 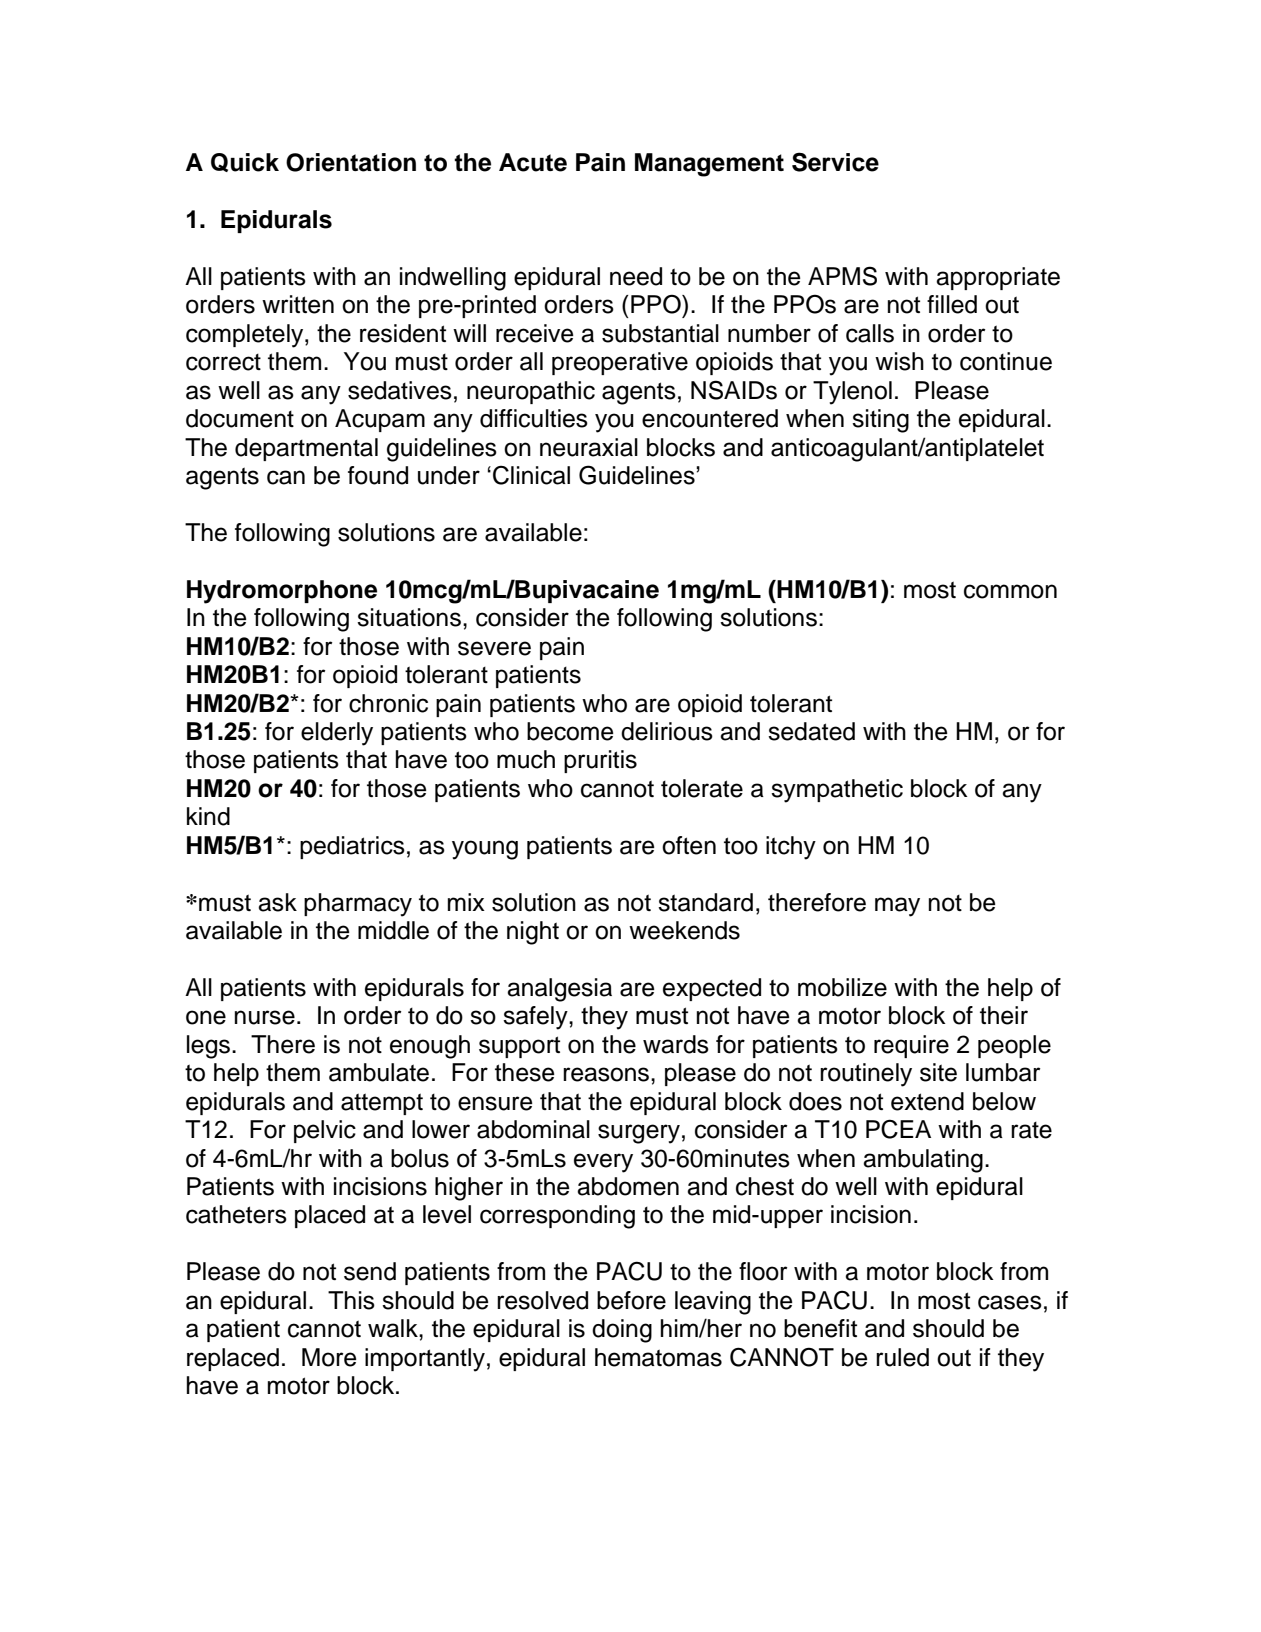 I want to click on Acute, so click(x=533, y=162).
